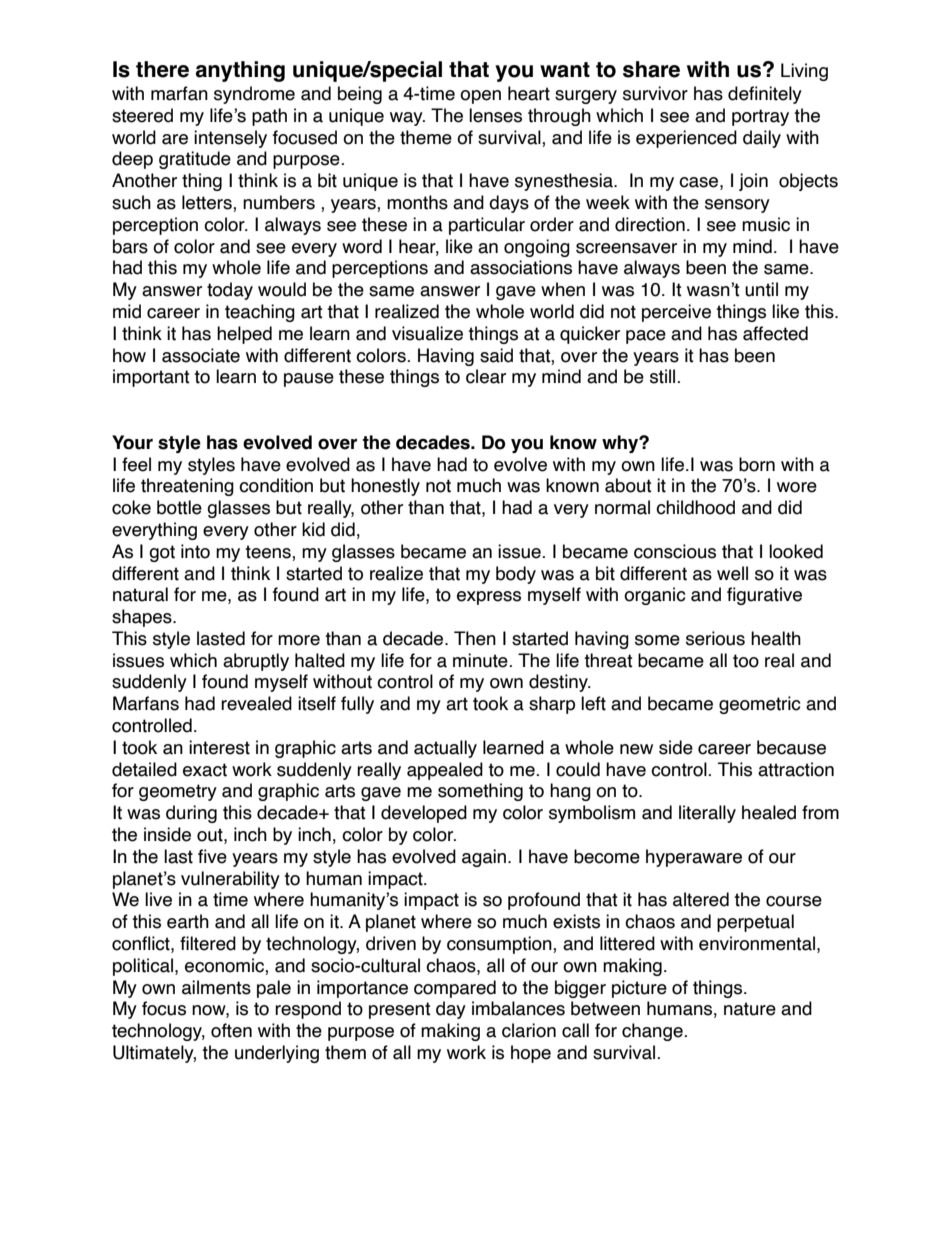 This screenshot has height=1233, width=952. Describe the element at coordinates (516, 575) in the screenshot. I see `body` at that location.
